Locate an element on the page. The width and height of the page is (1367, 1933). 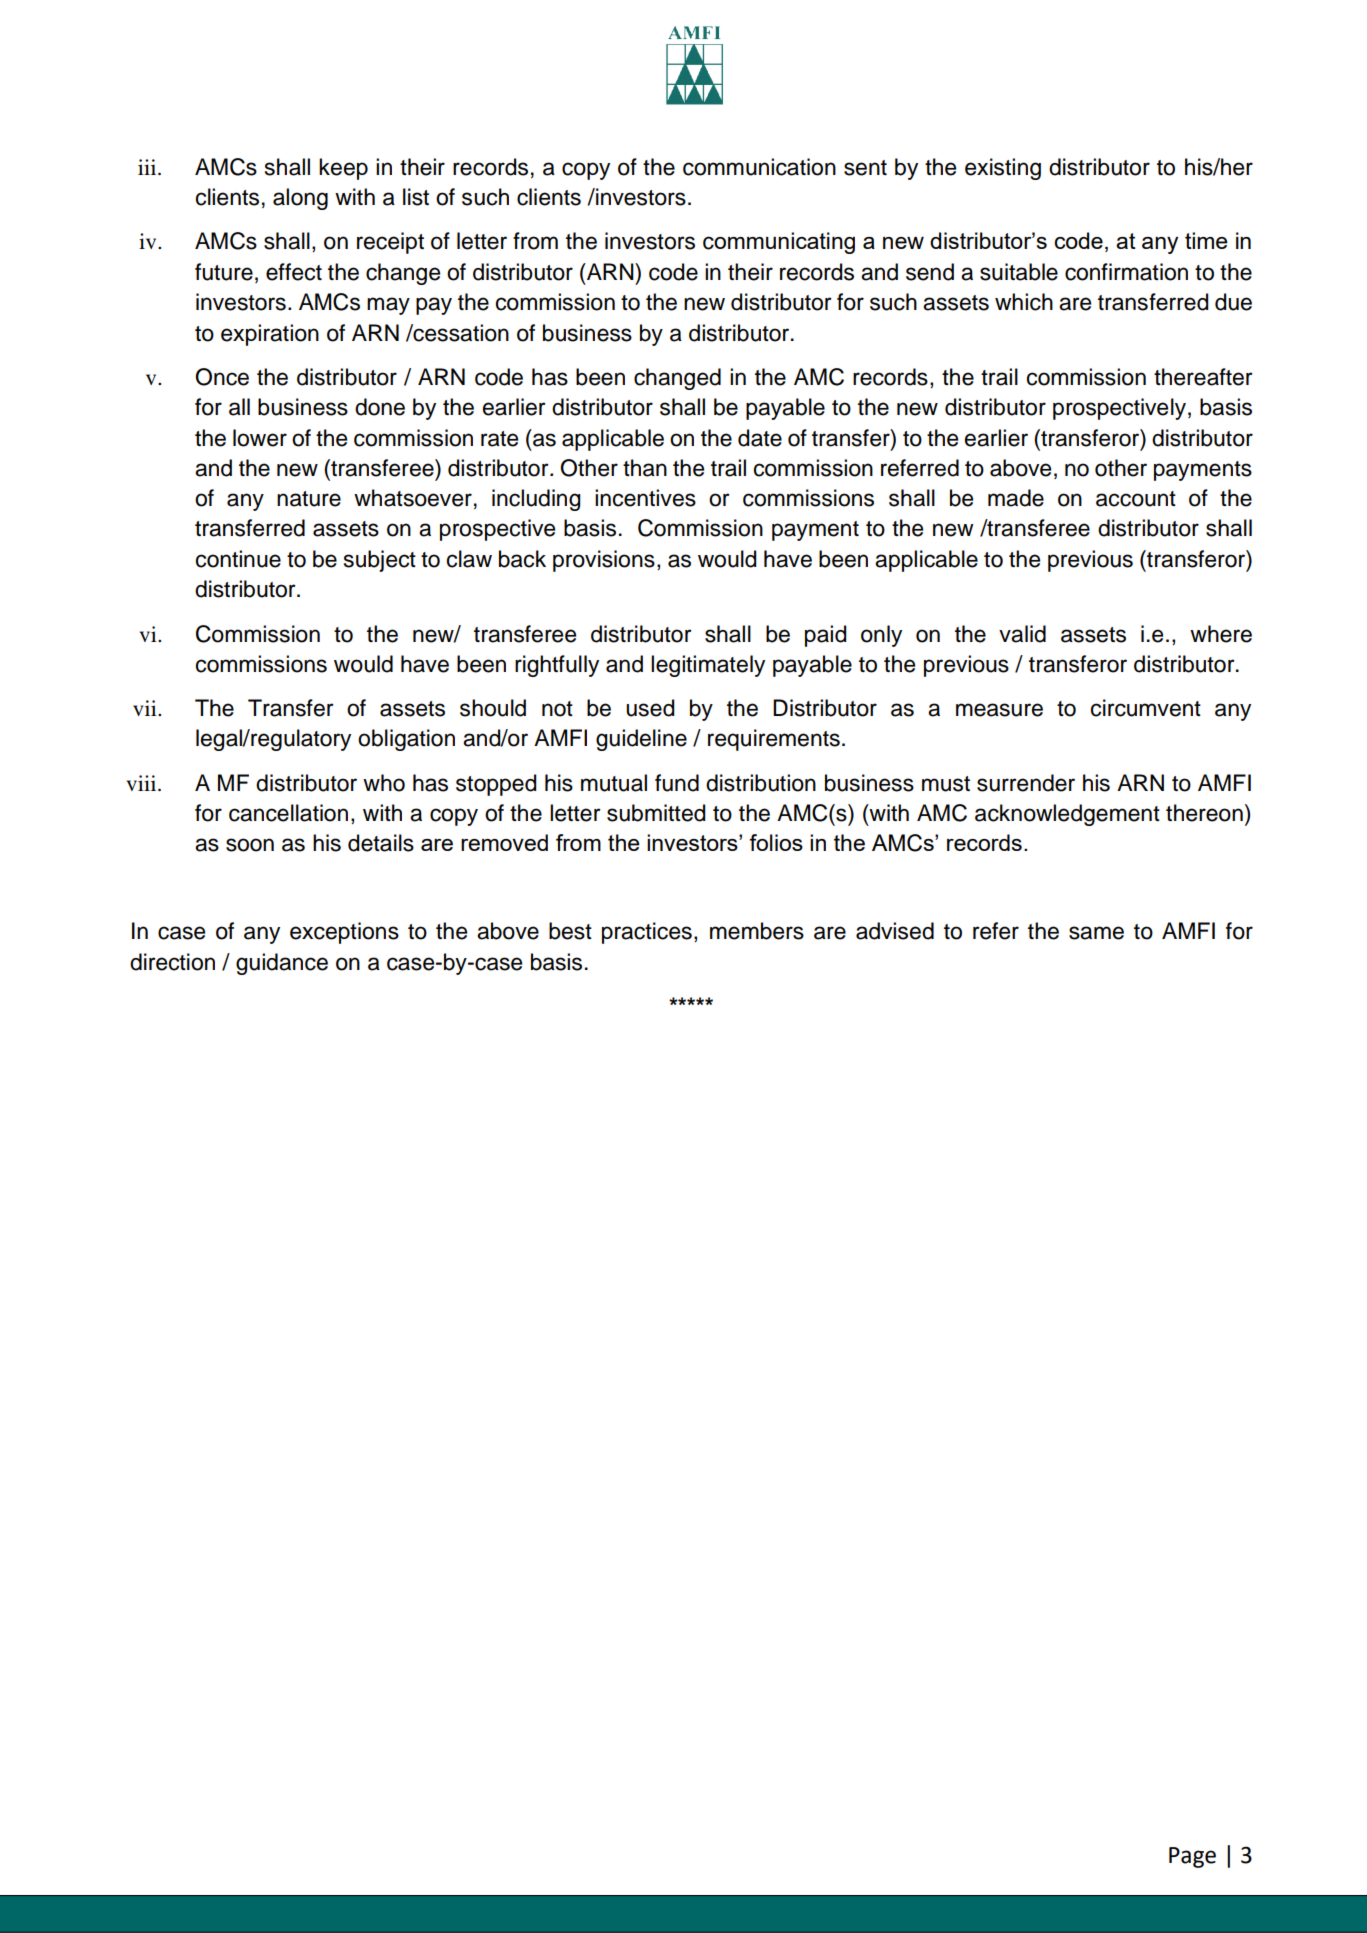
same is located at coordinates (1096, 933).
